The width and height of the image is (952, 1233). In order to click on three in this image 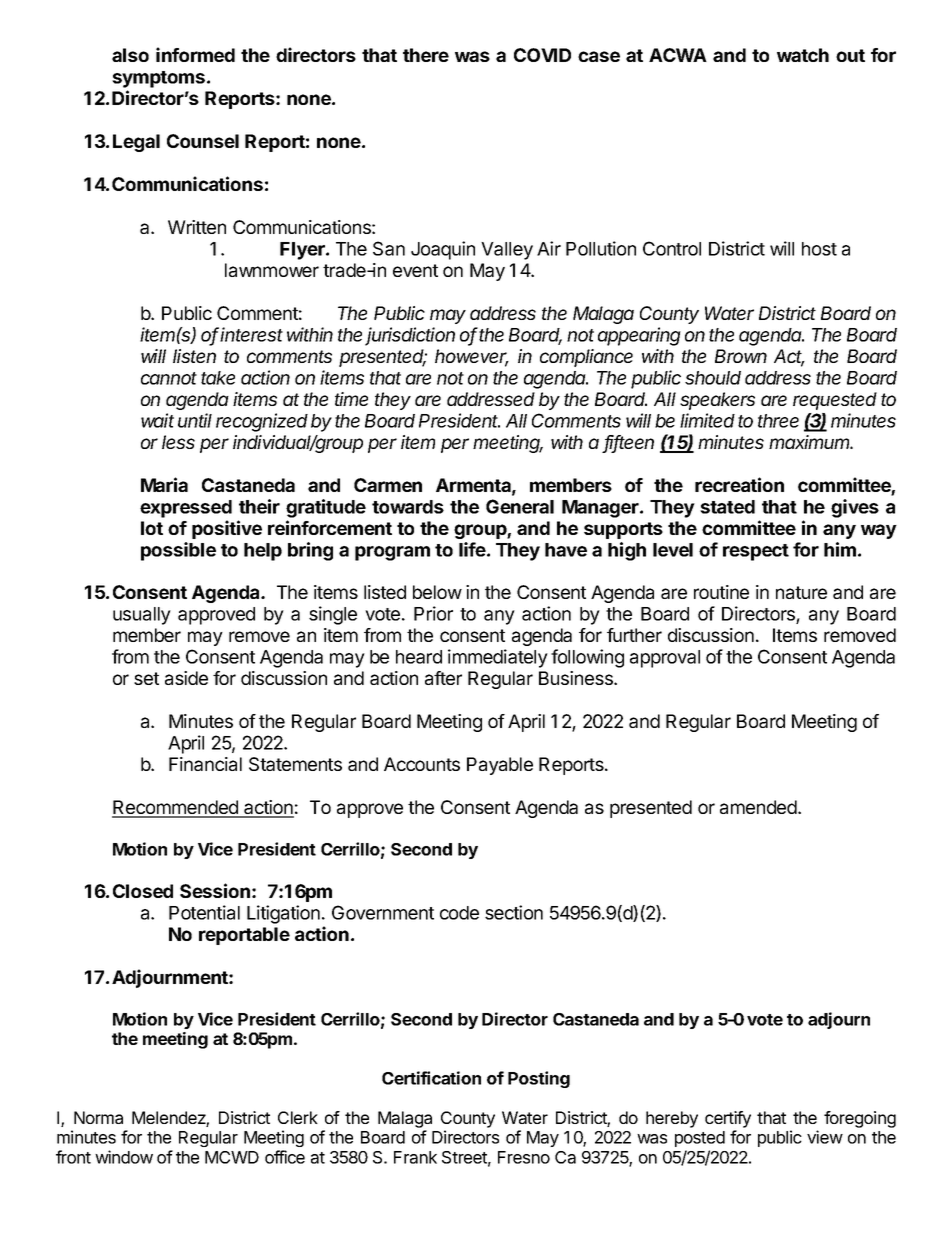, I will do `click(778, 421)`.
